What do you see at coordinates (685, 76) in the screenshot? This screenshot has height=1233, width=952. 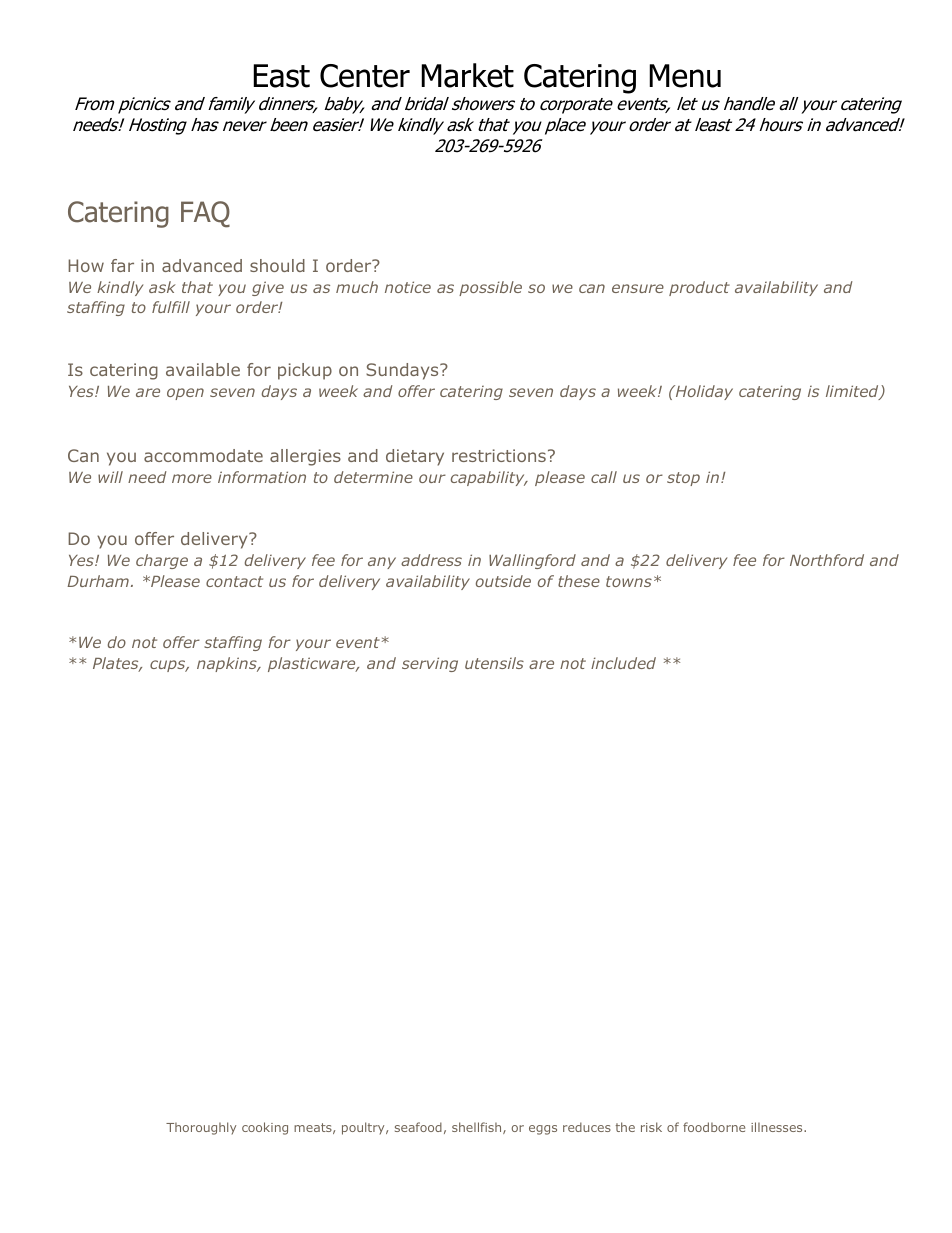 I see `Menu` at bounding box center [685, 76].
